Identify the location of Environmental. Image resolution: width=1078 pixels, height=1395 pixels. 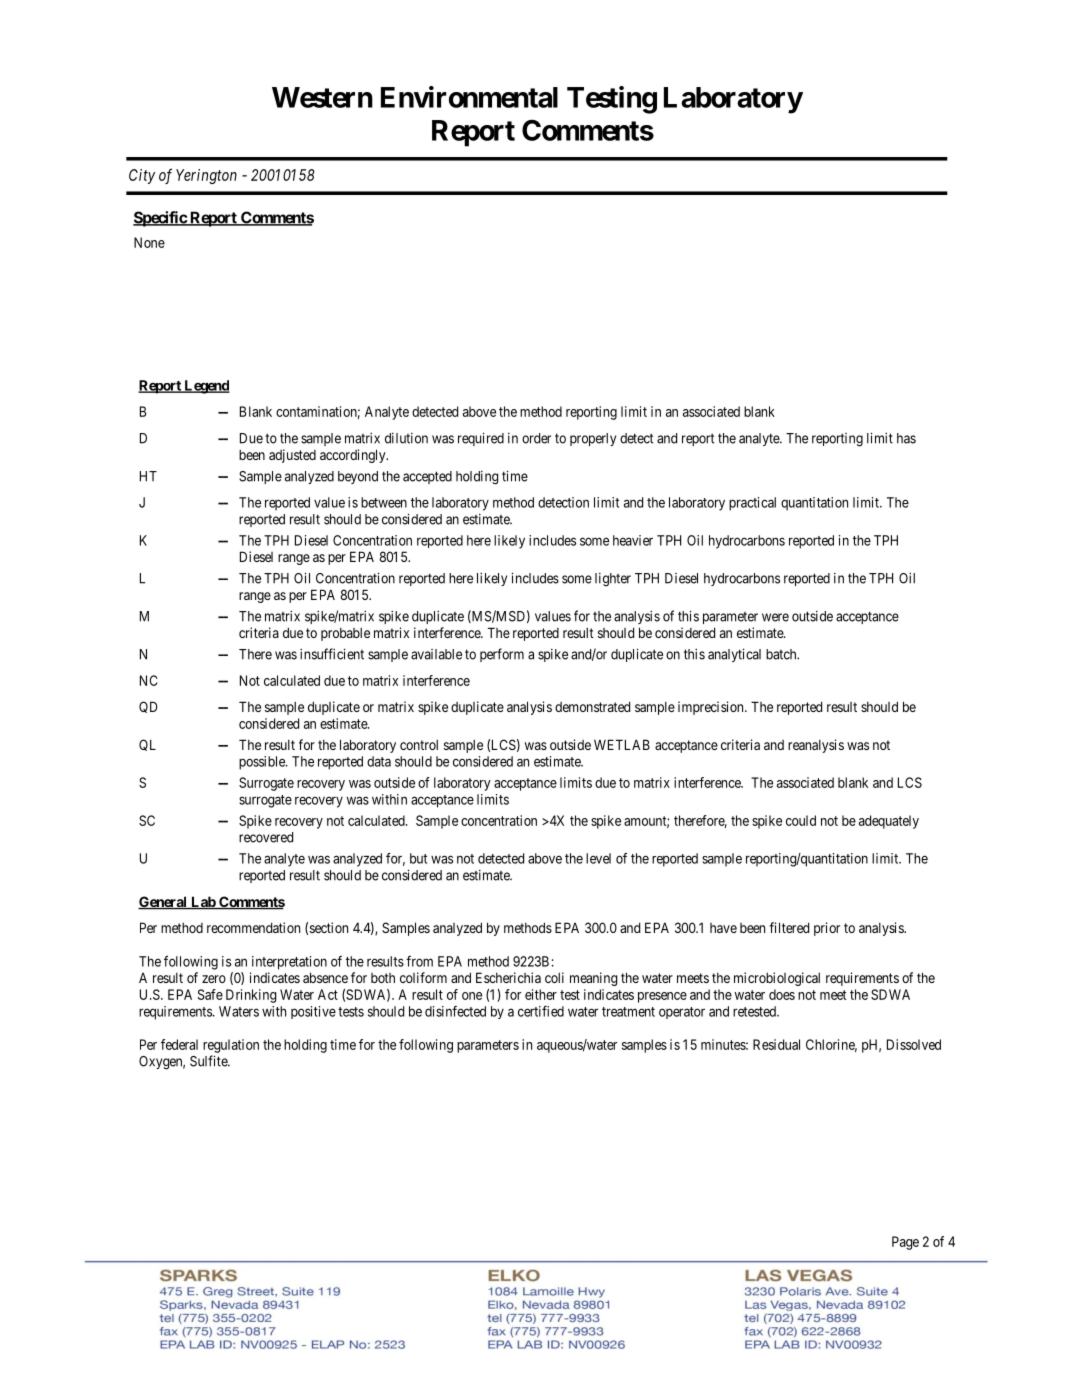
(469, 97).
